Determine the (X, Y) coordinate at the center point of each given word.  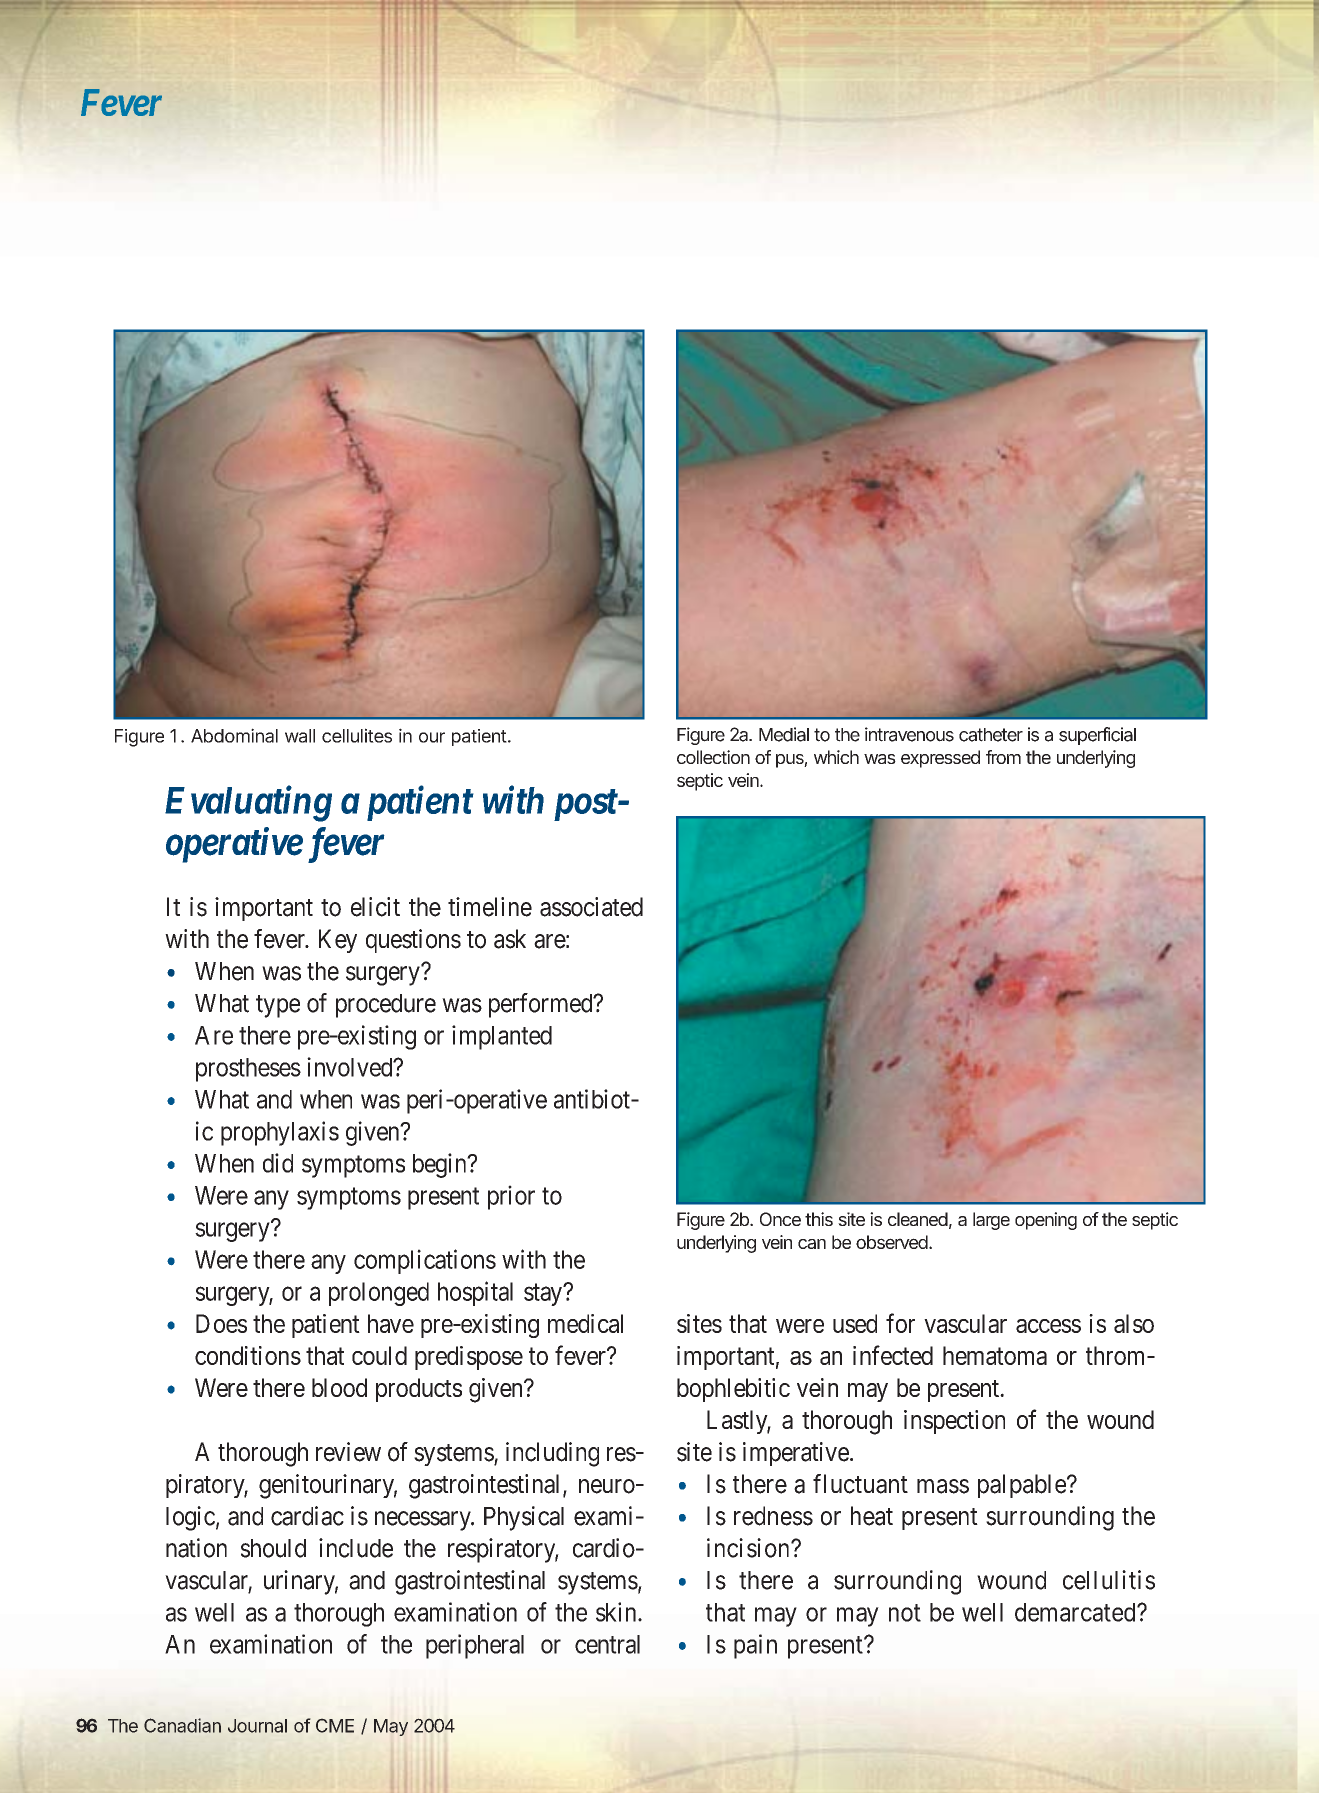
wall (300, 736)
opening (1046, 1221)
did (278, 1163)
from (1003, 757)
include (356, 1548)
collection (713, 757)
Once (780, 1219)
